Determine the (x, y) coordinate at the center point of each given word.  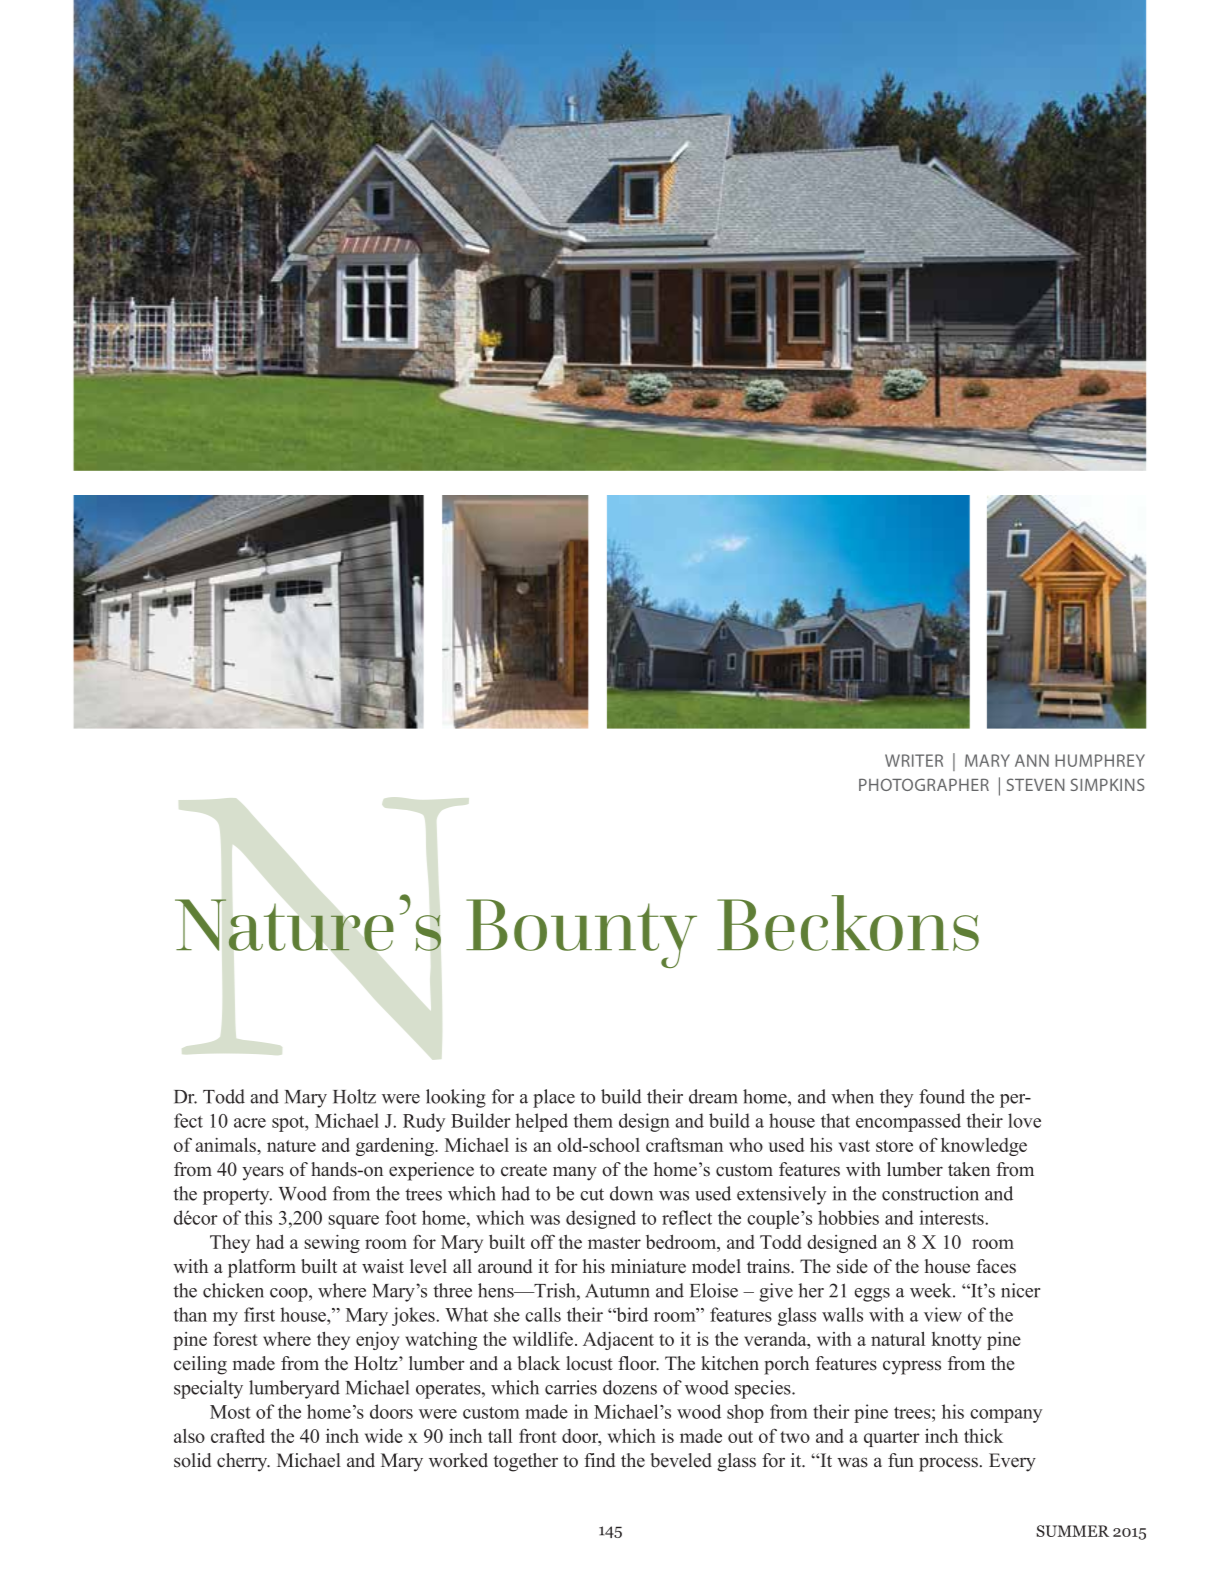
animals (226, 1145)
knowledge (984, 1147)
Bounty (581, 933)
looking (456, 1098)
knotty (956, 1341)
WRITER (914, 760)
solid (192, 1460)
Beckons (848, 923)
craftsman (684, 1145)
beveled (681, 1460)
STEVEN (1036, 784)
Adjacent (618, 1341)
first (259, 1314)
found (942, 1096)
